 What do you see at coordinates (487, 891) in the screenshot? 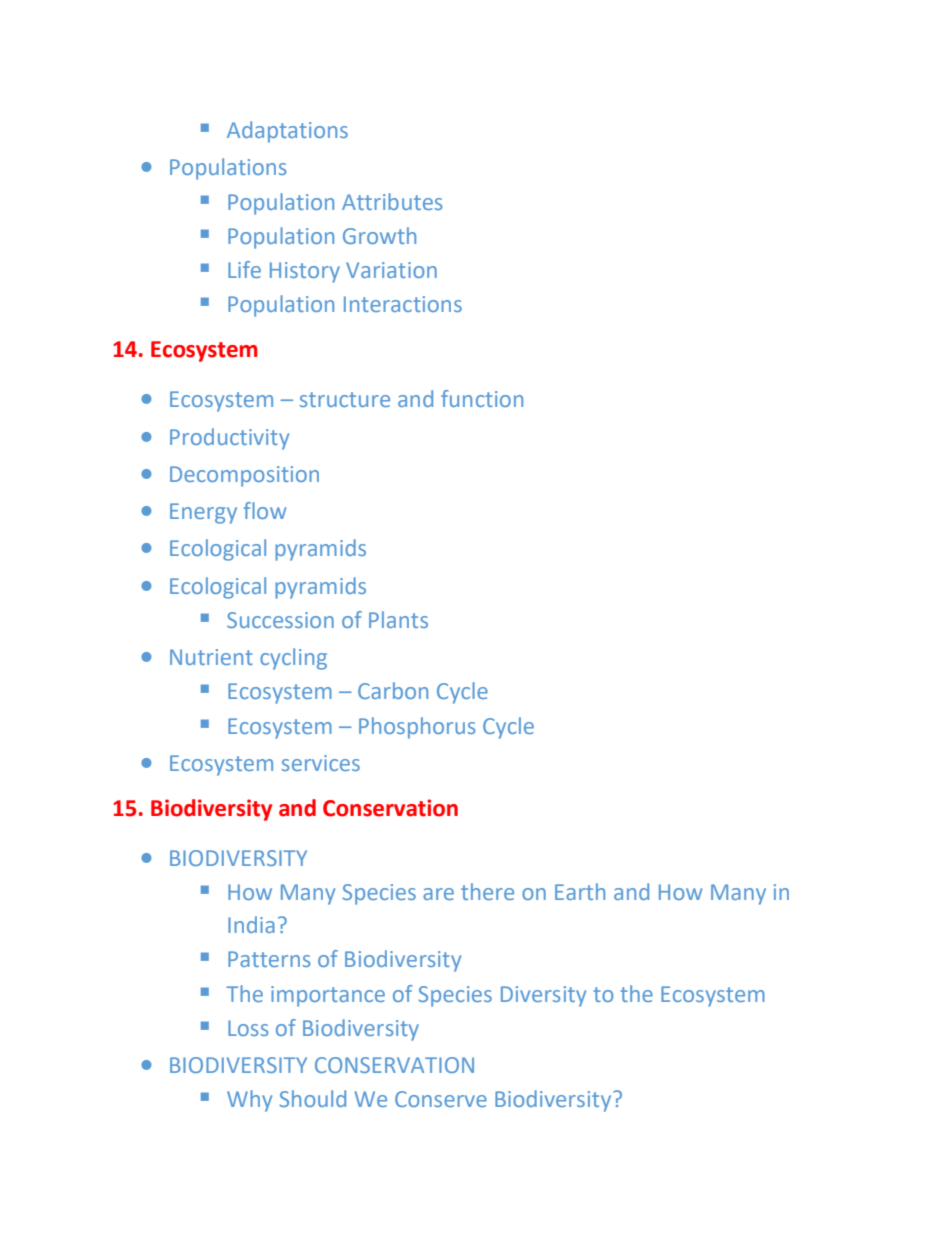
I see `there` at bounding box center [487, 891].
